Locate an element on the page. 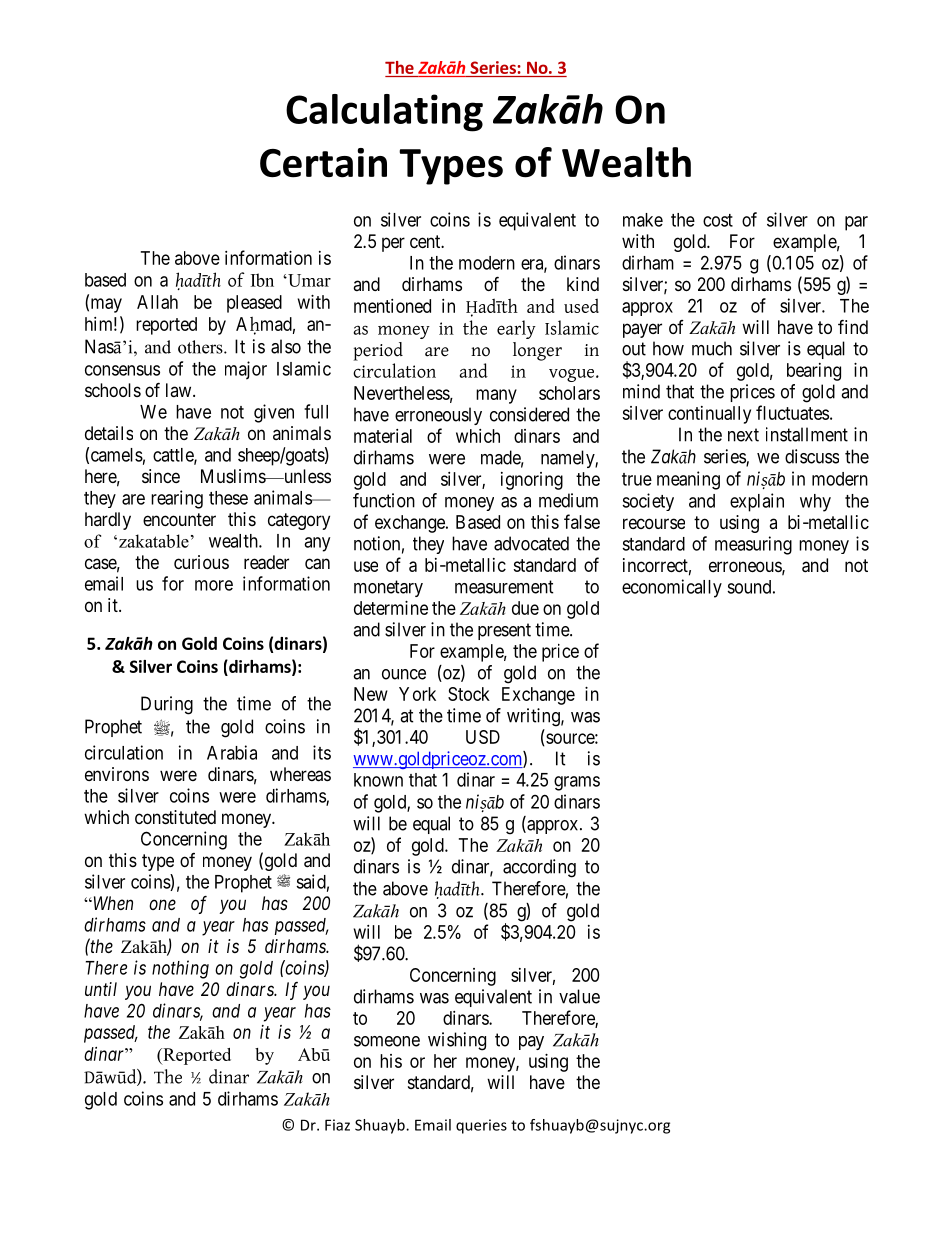 The width and height of the image is (952, 1233). cost is located at coordinates (718, 220).
